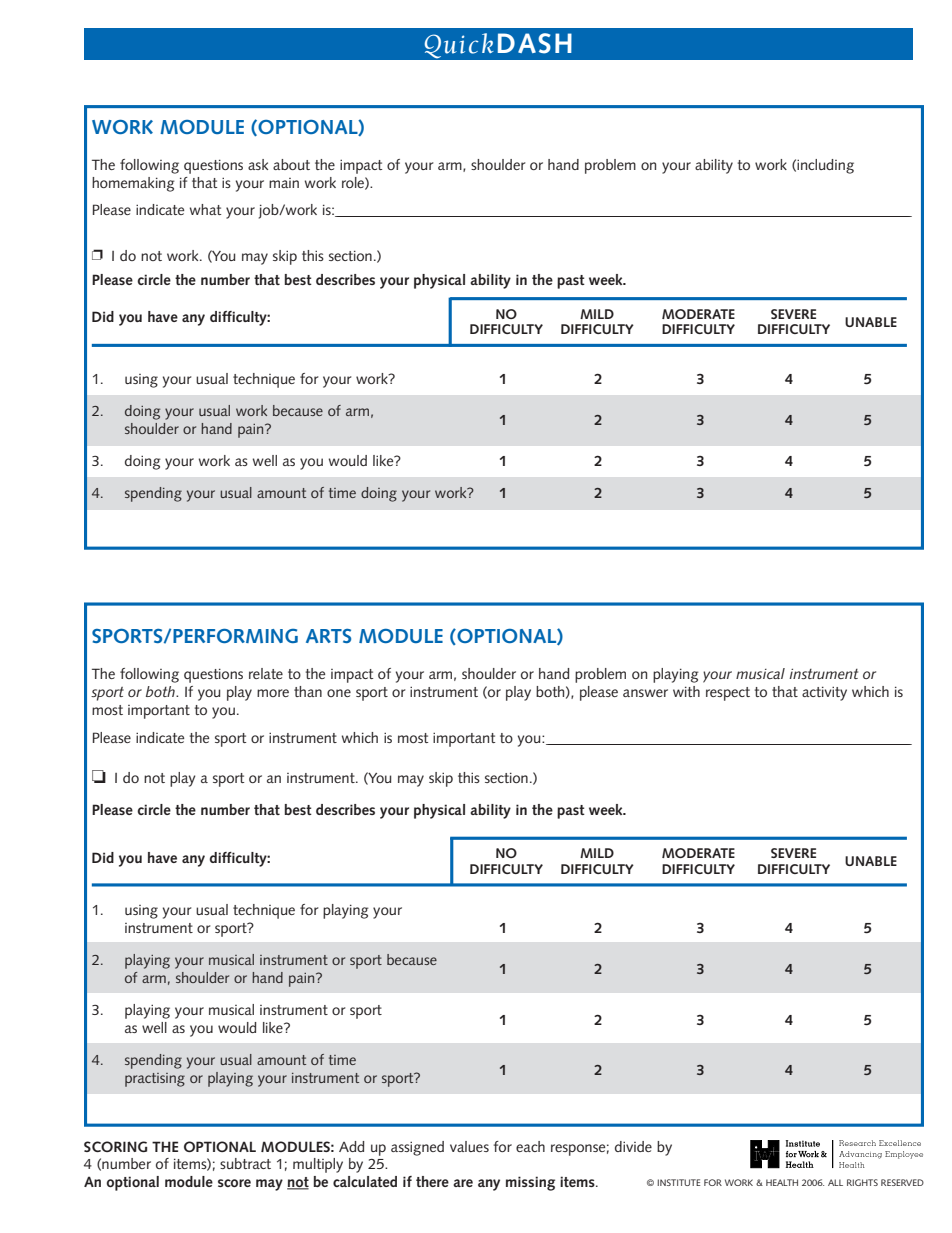 The image size is (952, 1233). I want to click on what, so click(205, 209).
